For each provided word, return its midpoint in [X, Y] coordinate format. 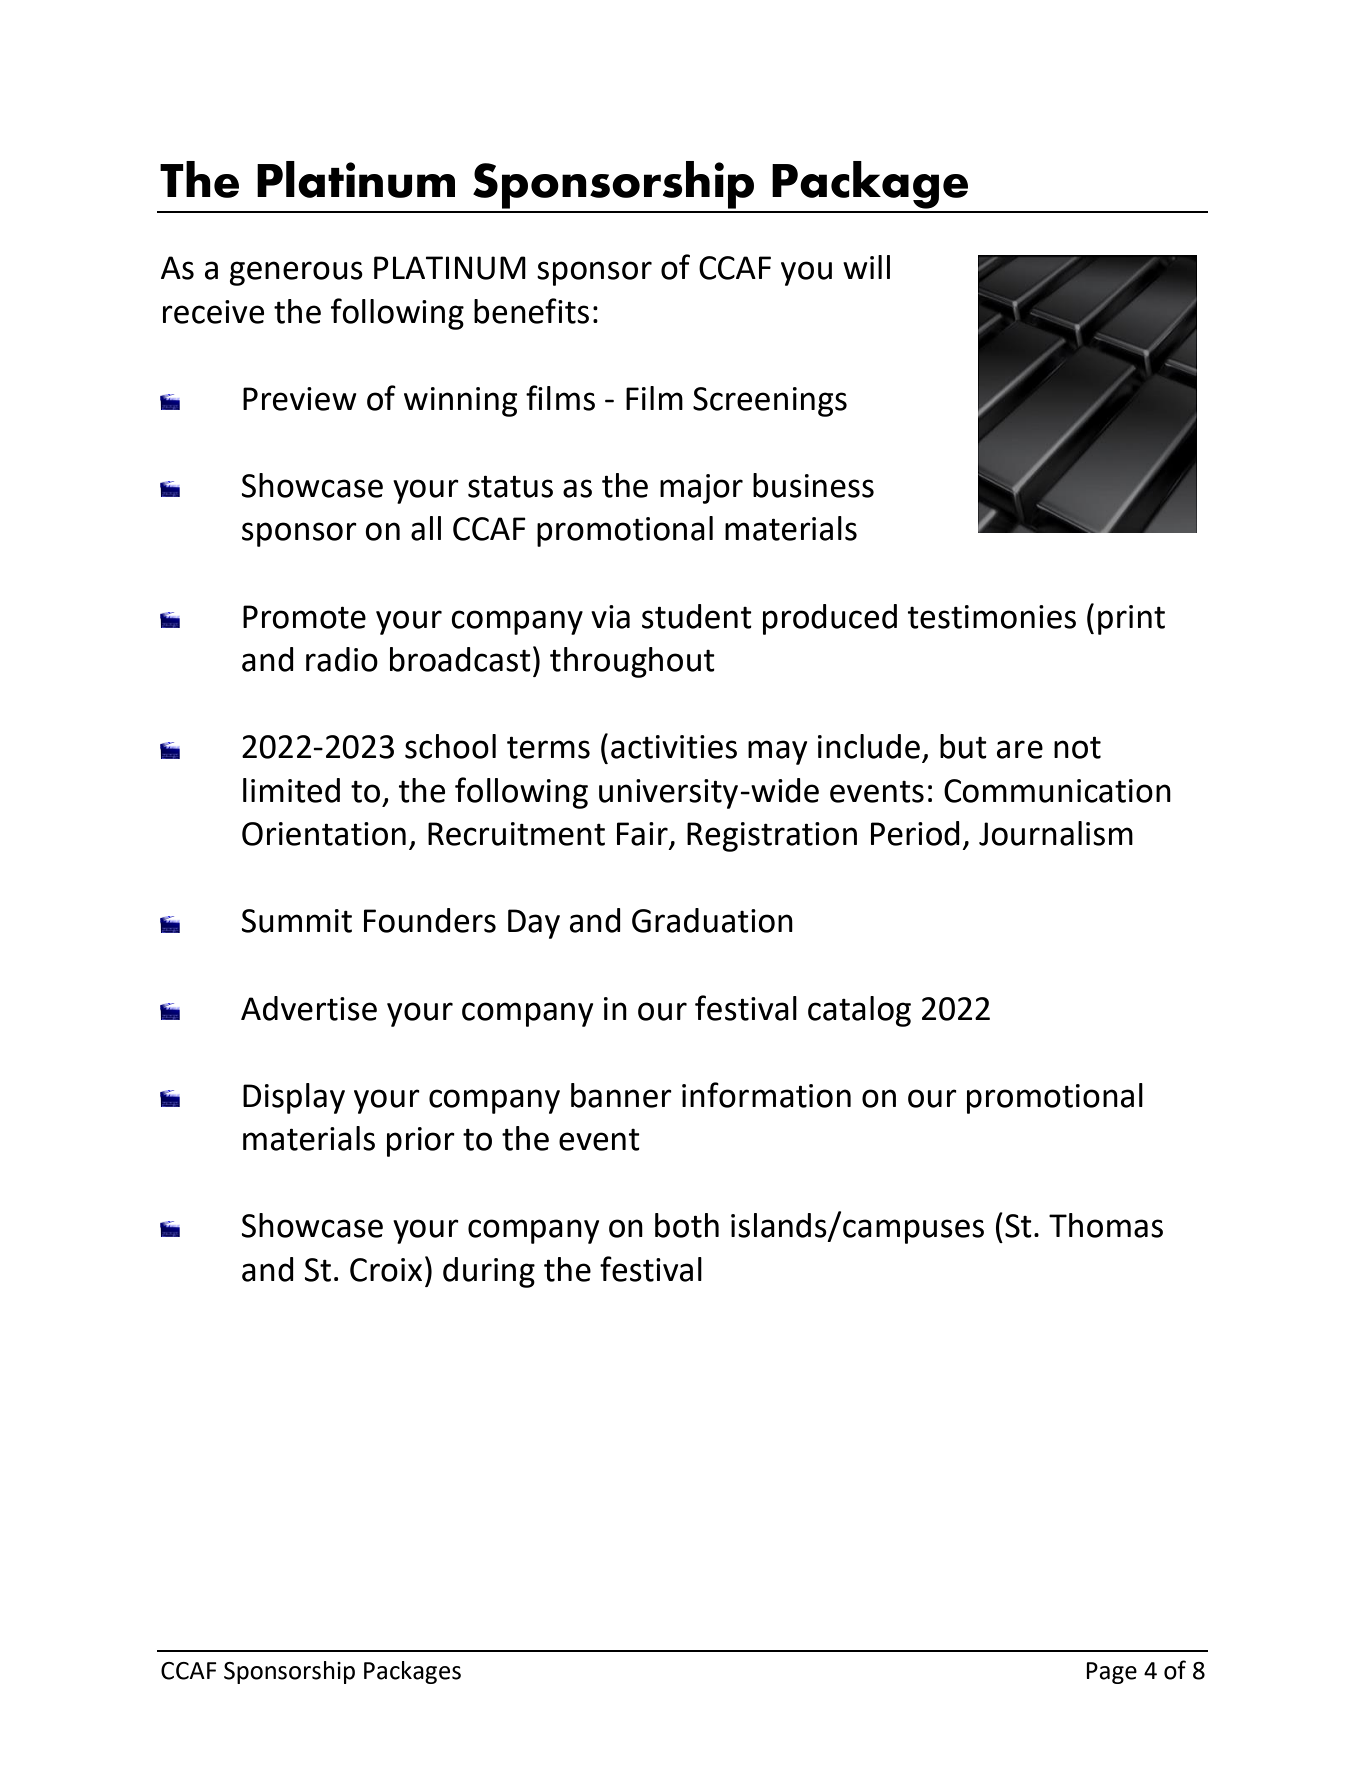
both [687, 1225]
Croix [386, 1270]
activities [674, 747]
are [1020, 749]
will [866, 267]
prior [421, 1142]
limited [291, 790]
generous [296, 273]
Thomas [1106, 1225]
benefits [531, 311]
